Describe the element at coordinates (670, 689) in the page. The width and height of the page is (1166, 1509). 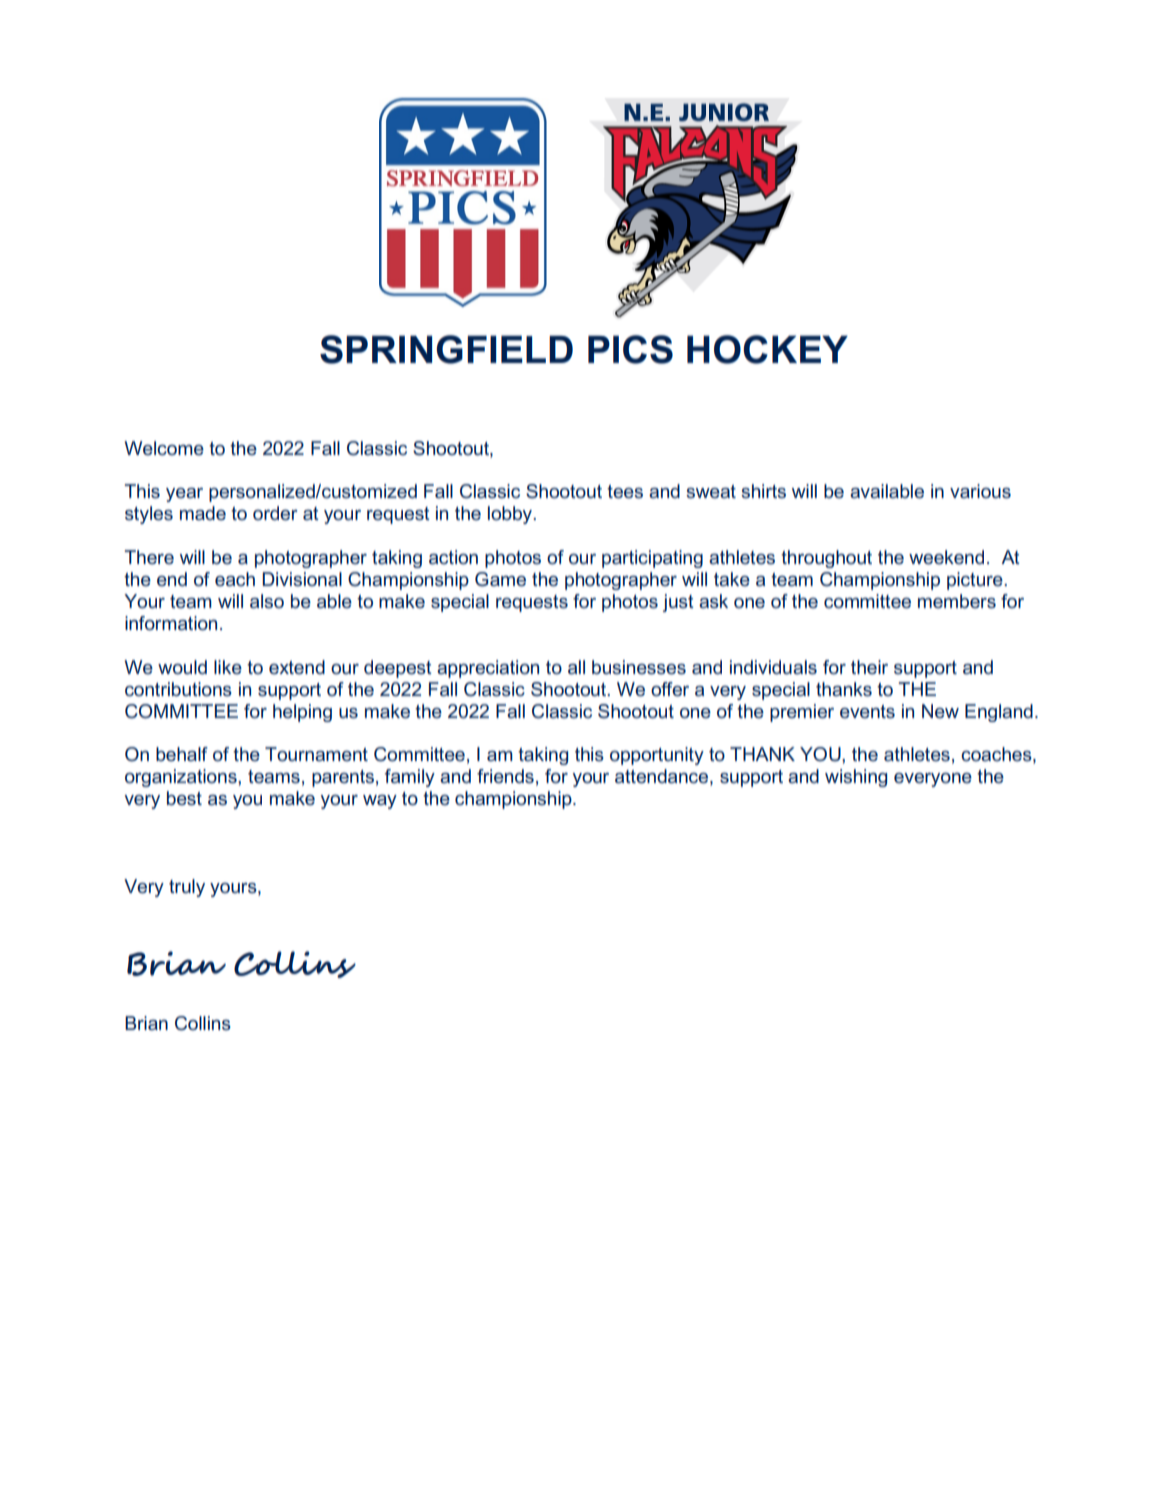
I see `offer` at that location.
